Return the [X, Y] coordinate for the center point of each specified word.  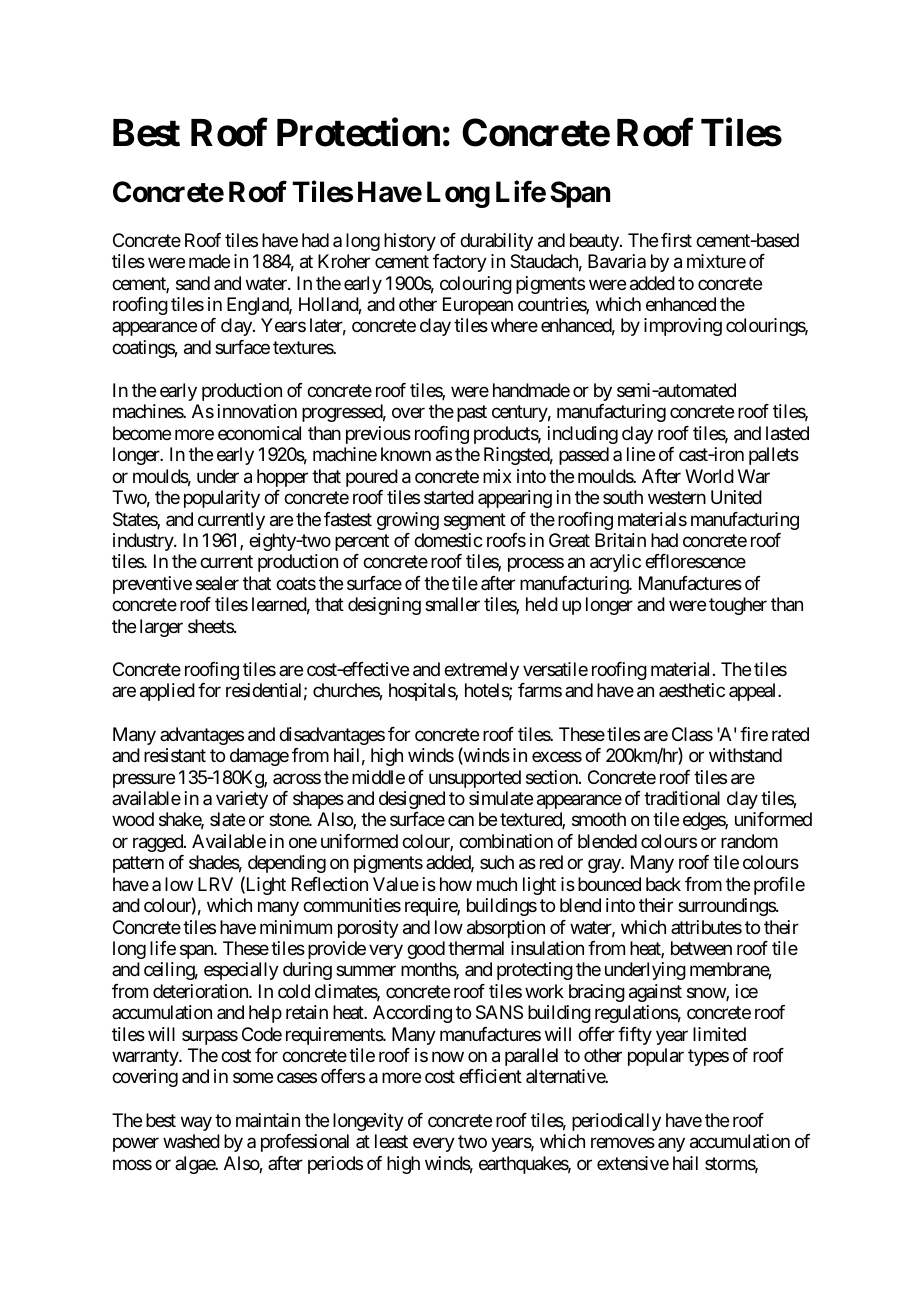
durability [496, 242]
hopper [282, 478]
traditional [682, 798]
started [449, 497]
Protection [358, 132]
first [676, 240]
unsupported [475, 779]
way [196, 1123]
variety [242, 800]
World [709, 476]
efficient [490, 1076]
